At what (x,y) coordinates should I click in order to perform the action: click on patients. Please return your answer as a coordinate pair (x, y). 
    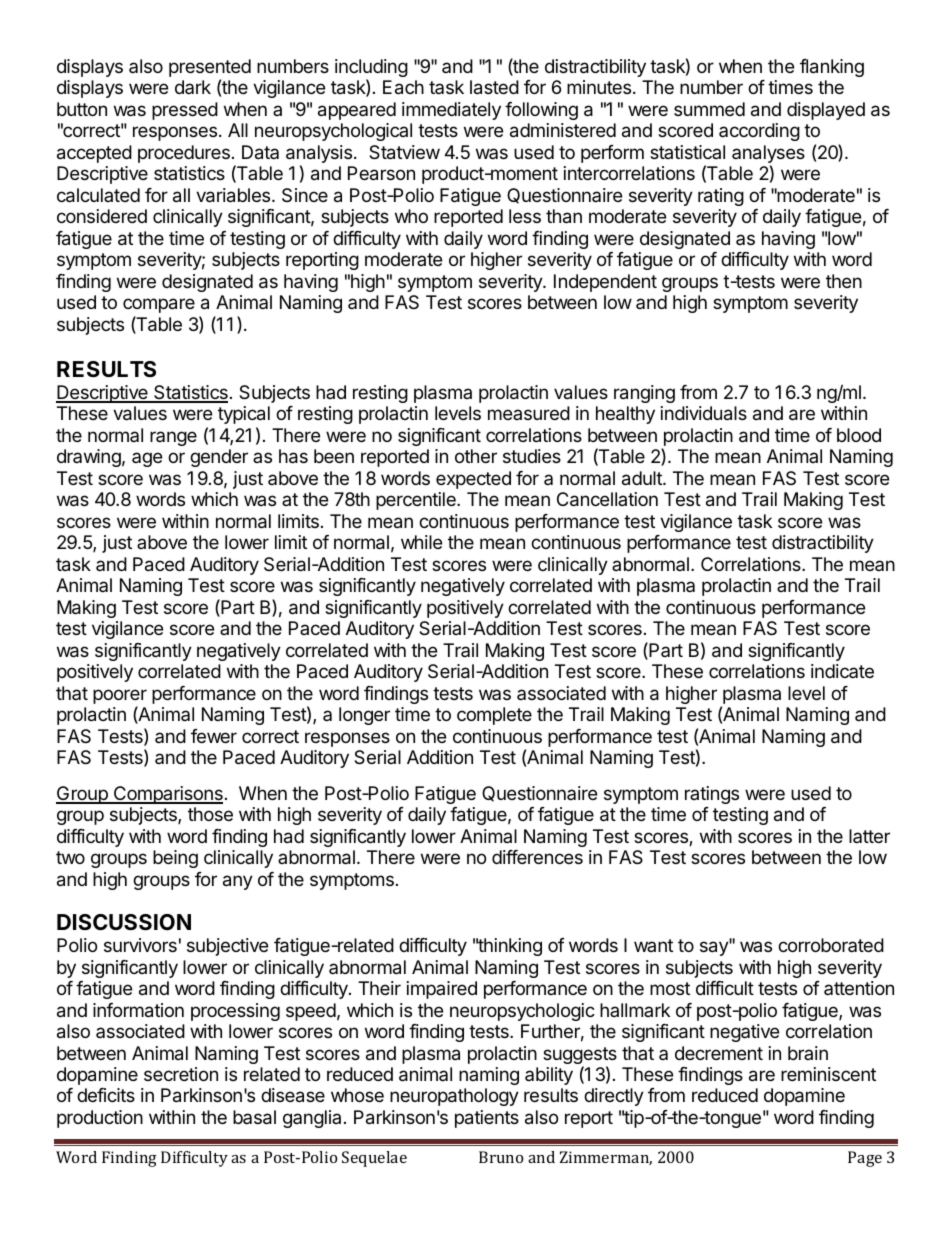
    Looking at the image, I should click on (487, 1119).
